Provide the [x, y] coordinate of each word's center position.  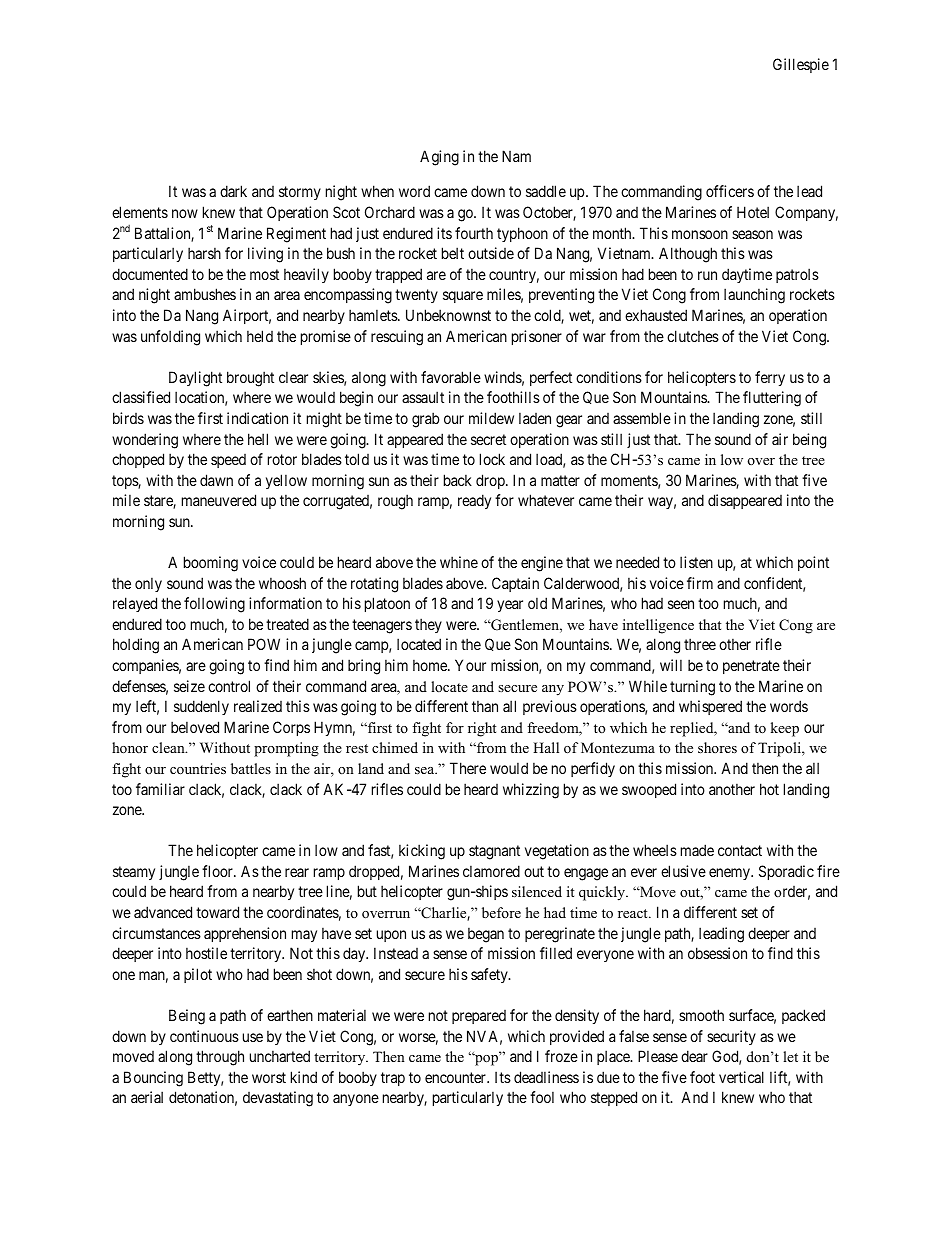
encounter [456, 1077]
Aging [439, 158]
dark [233, 191]
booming [211, 564]
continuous [204, 1036]
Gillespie [801, 65]
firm [700, 583]
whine [459, 562]
